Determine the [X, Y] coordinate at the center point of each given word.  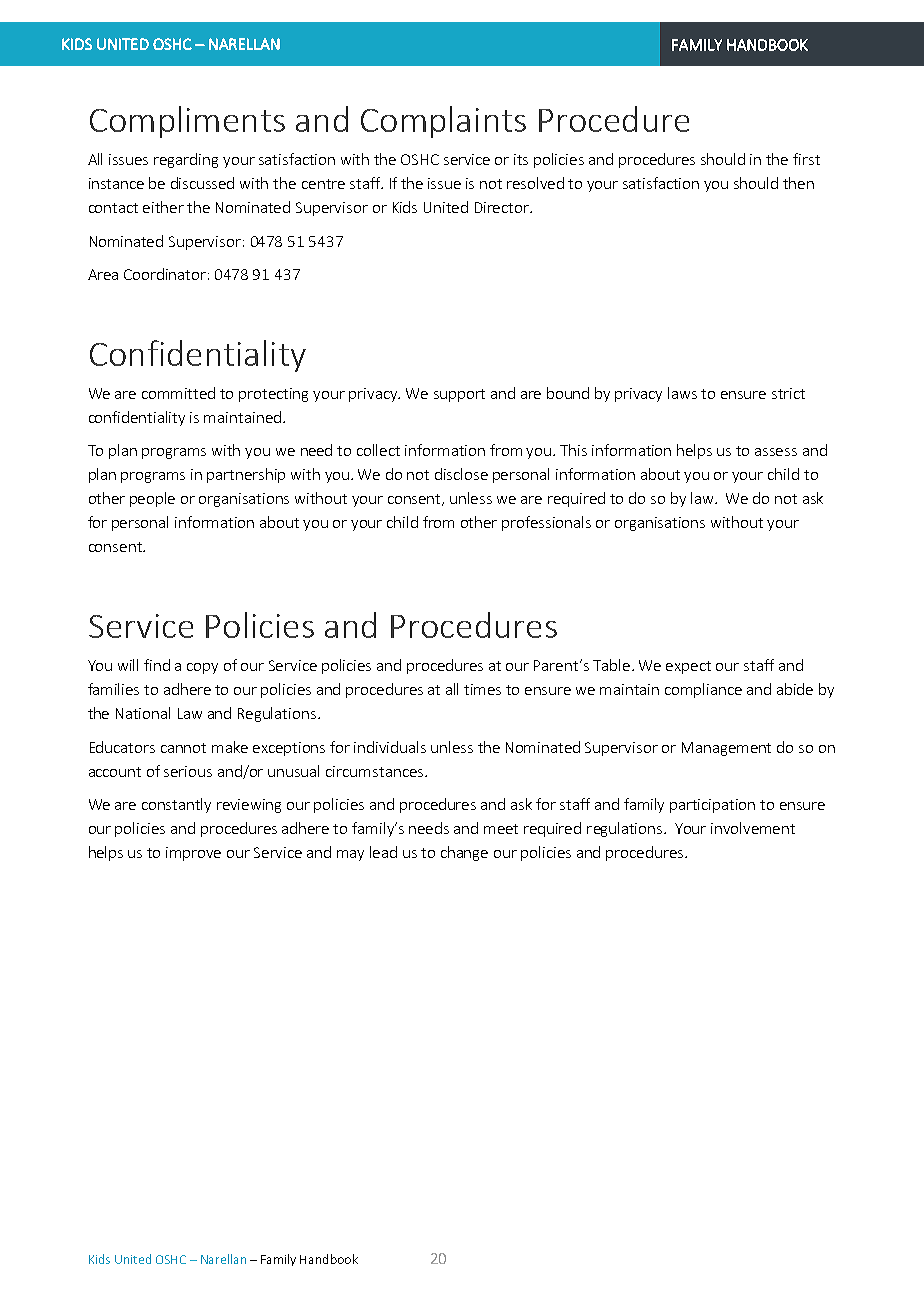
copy [202, 668]
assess [776, 452]
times [482, 689]
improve [193, 854]
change [464, 853]
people [152, 499]
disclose [461, 474]
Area [103, 274]
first [806, 159]
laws [682, 393]
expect [688, 667]
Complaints [443, 122]
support [459, 395]
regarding [186, 160]
